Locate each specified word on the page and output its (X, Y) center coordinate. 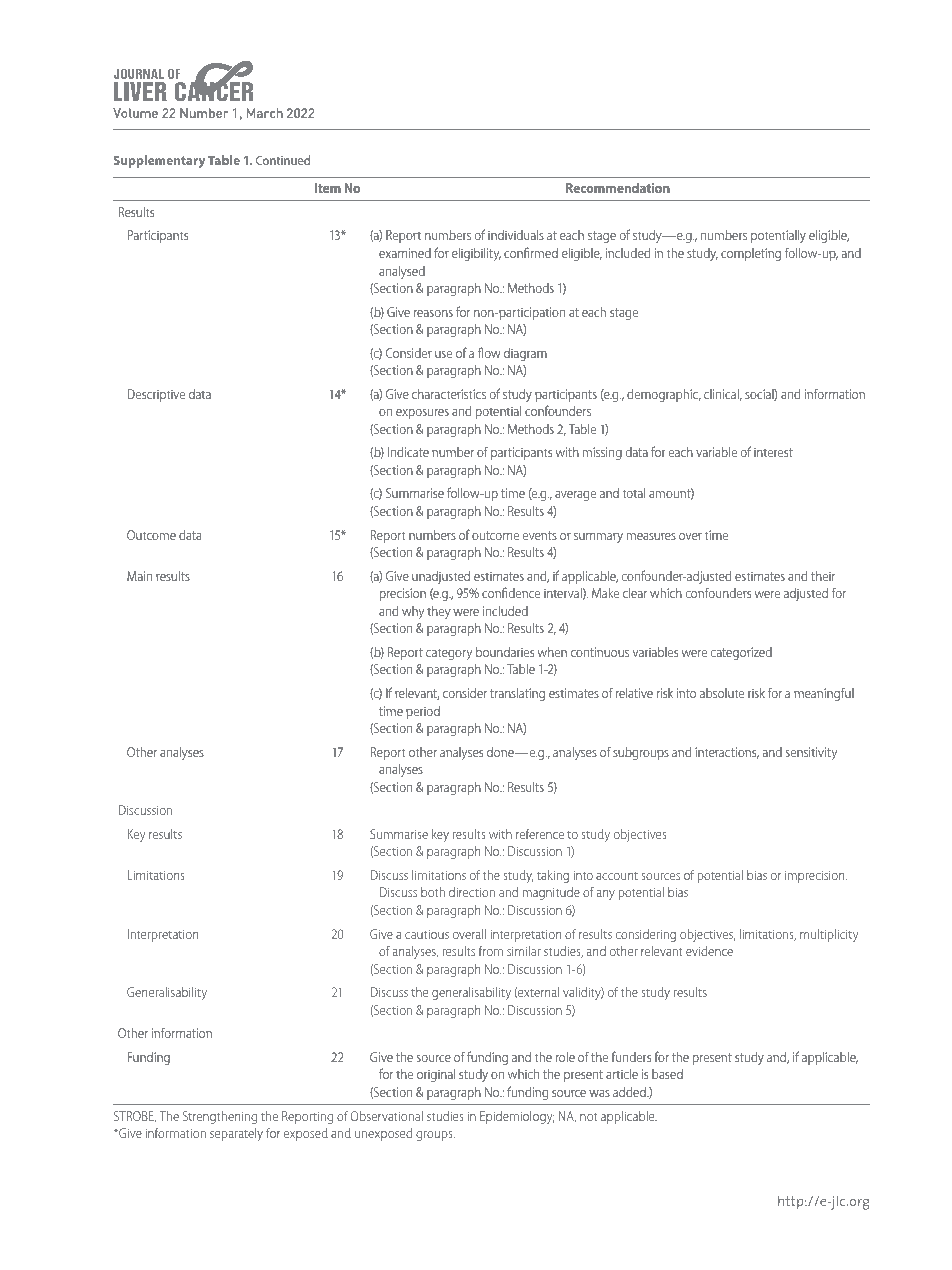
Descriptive (156, 395)
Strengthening (220, 1117)
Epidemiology (517, 1117)
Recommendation (618, 188)
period (423, 712)
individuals (516, 235)
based (667, 1074)
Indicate (408, 452)
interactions (727, 753)
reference (540, 833)
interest (773, 452)
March (265, 113)
